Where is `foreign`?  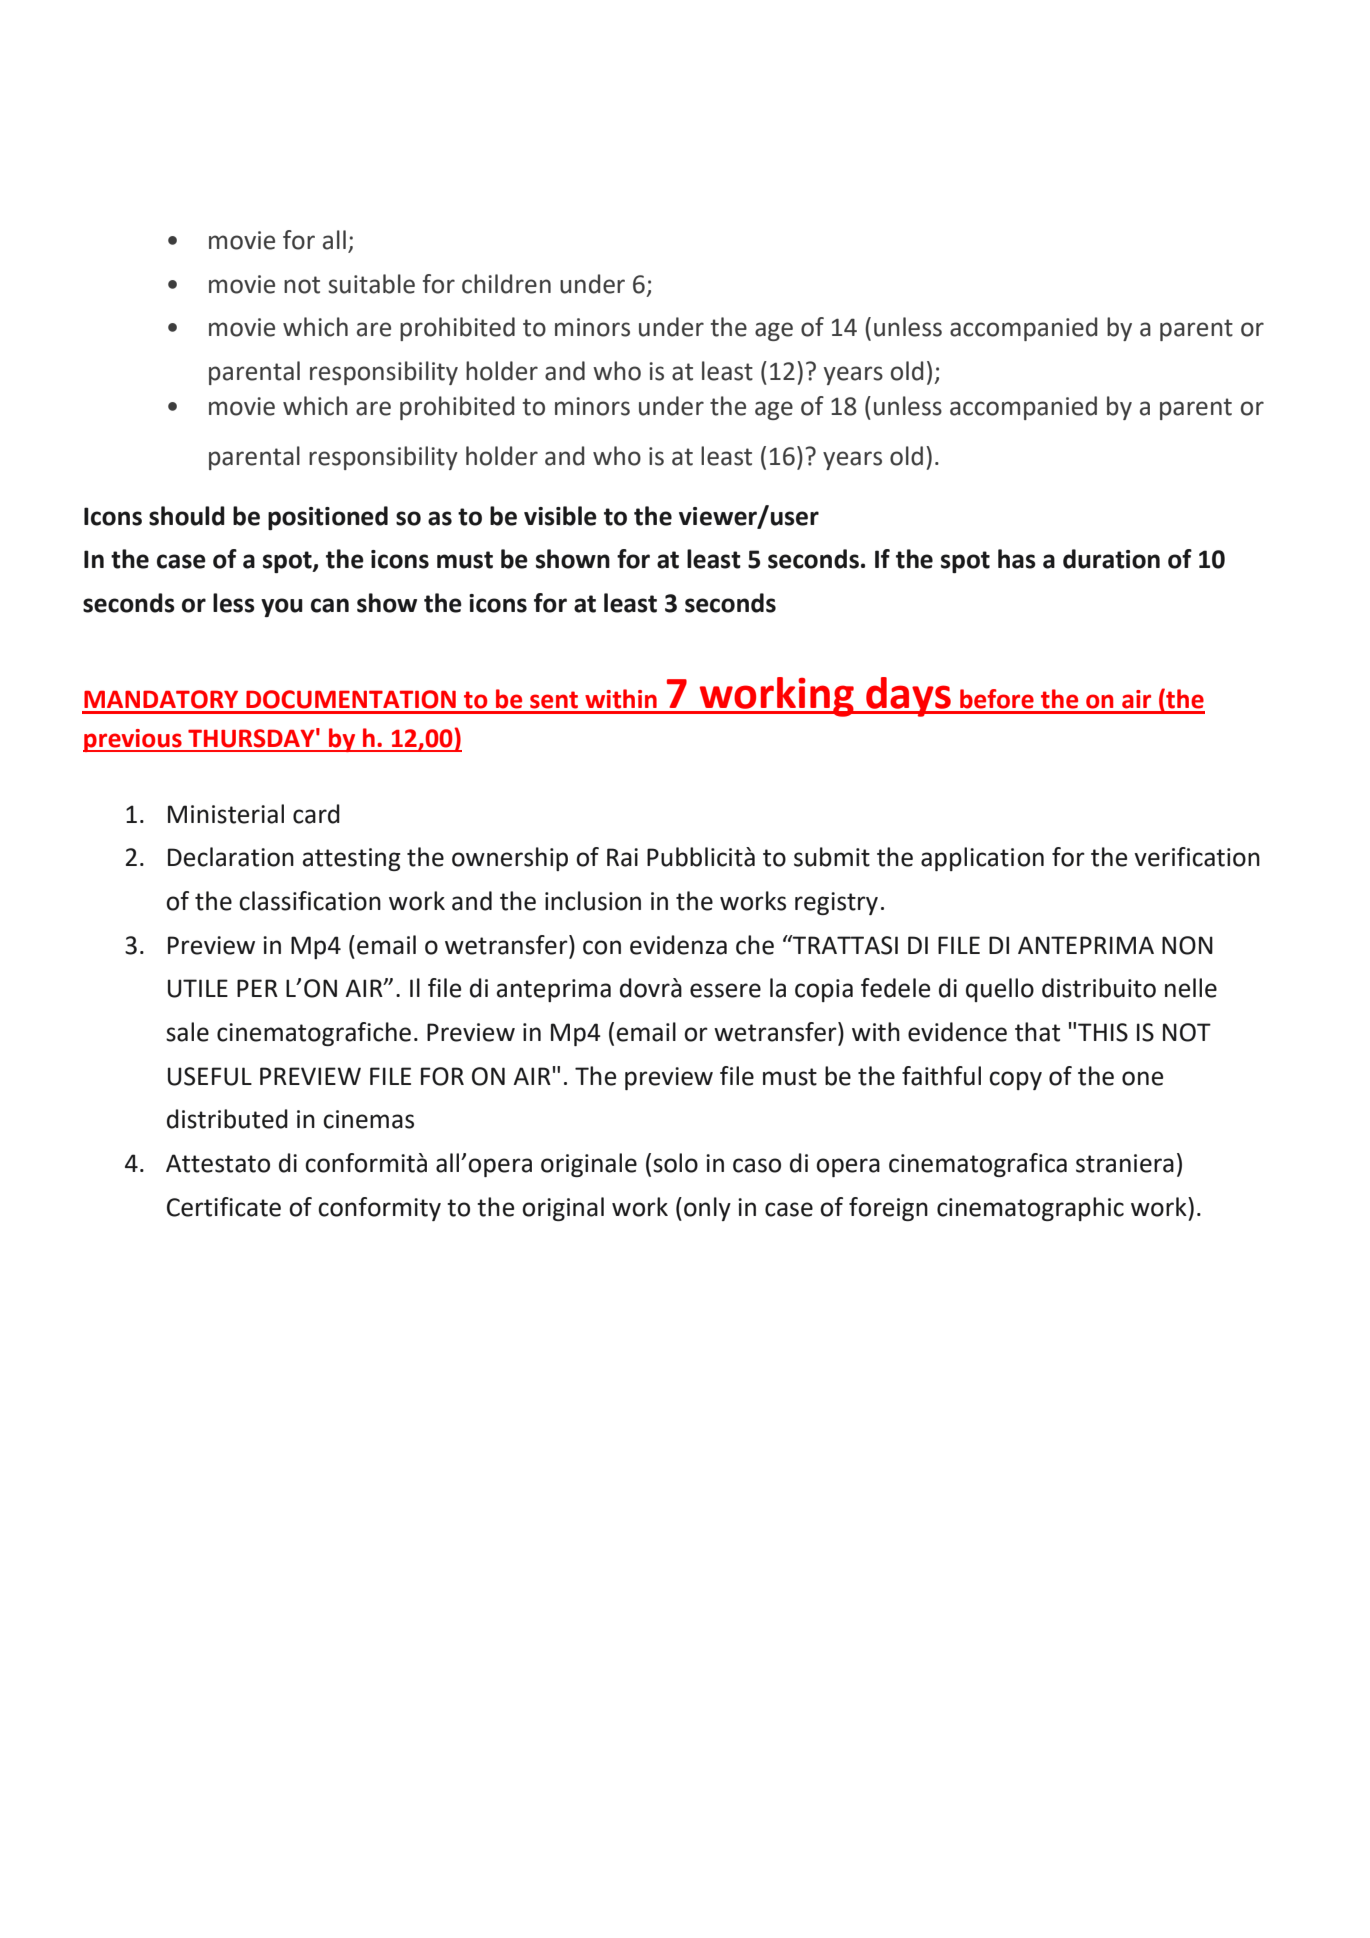 foreign is located at coordinates (888, 1209).
